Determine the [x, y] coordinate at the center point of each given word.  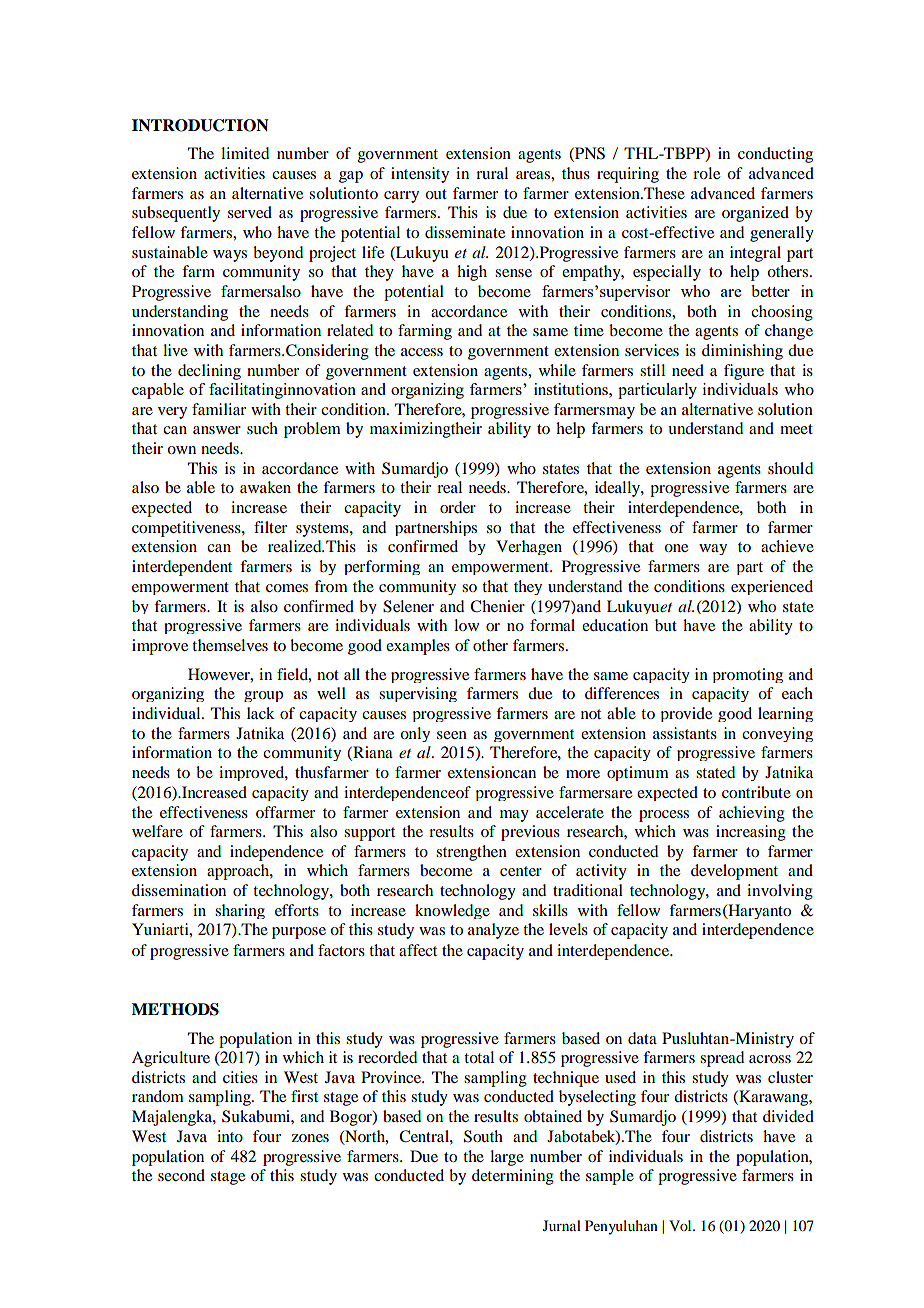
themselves [230, 645]
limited [245, 153]
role [706, 173]
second [181, 1175]
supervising [418, 694]
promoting [748, 675]
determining [513, 1177]
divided [788, 1116]
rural [492, 173]
